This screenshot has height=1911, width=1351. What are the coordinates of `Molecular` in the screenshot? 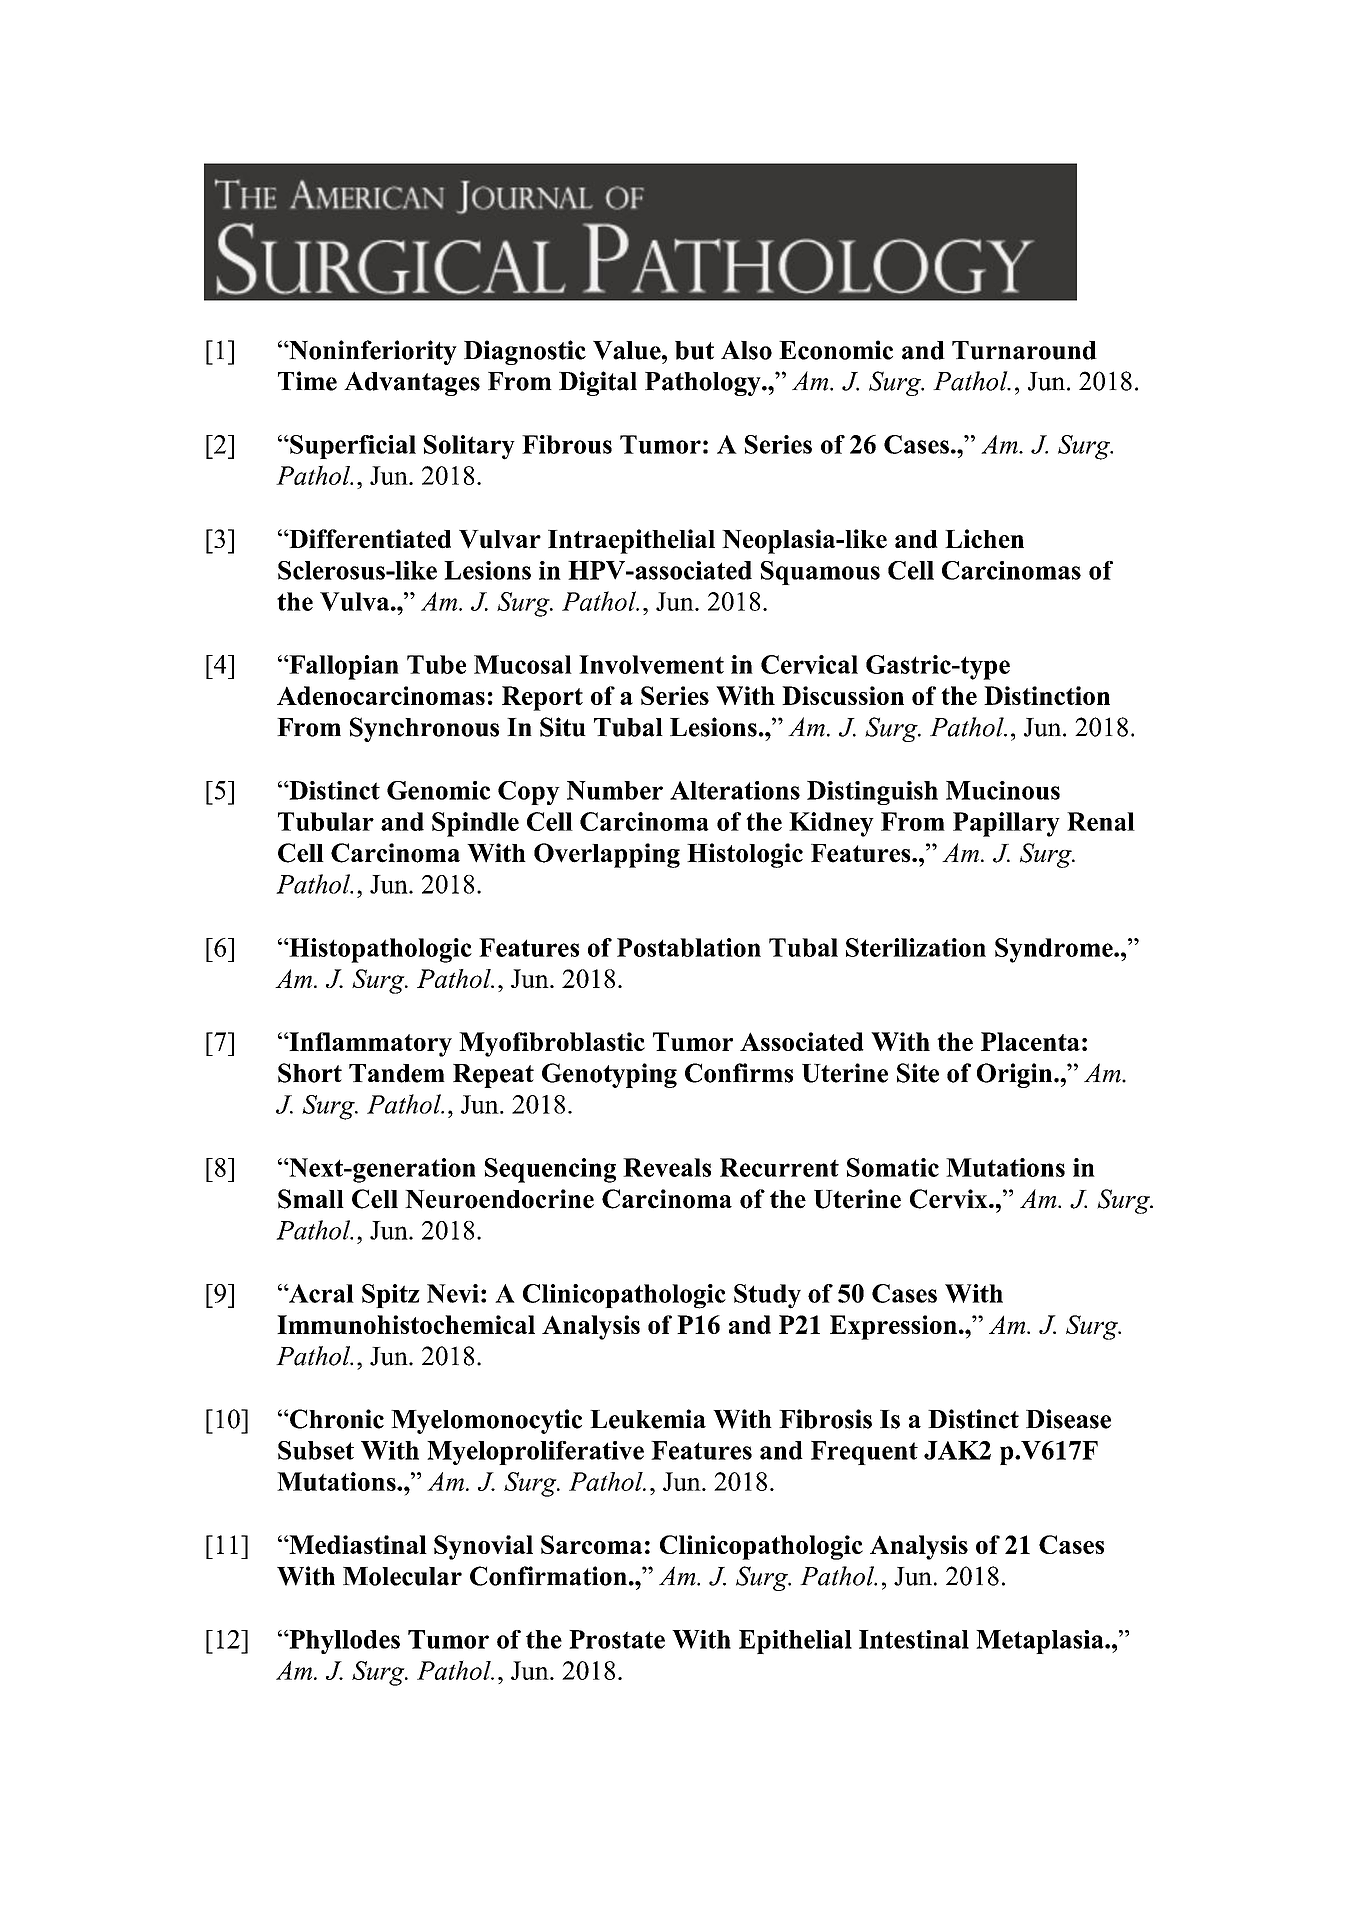 It's located at (402, 1576).
